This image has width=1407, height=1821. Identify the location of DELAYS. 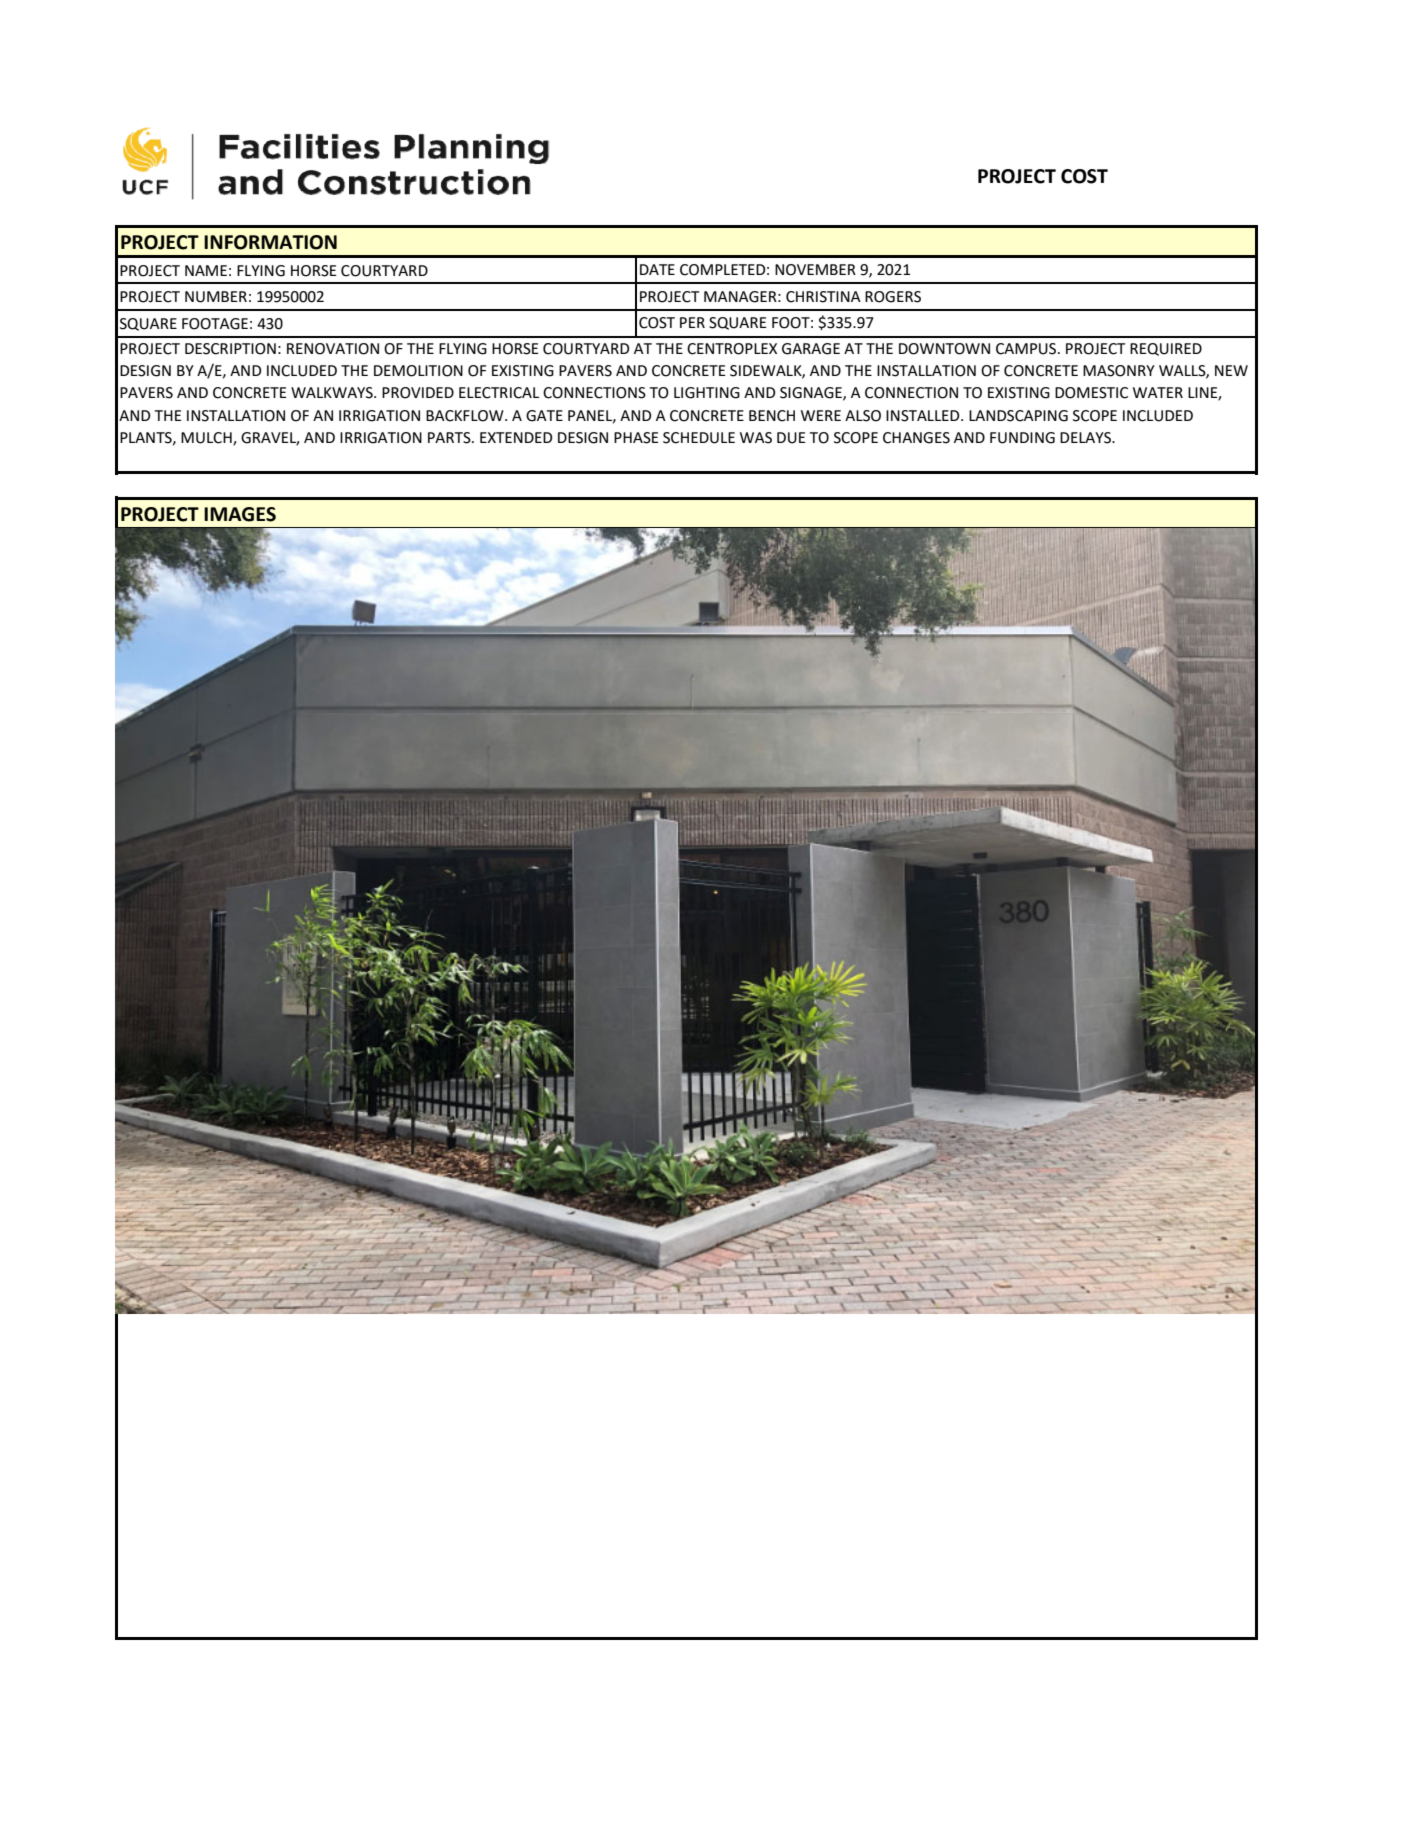
(1086, 438).
